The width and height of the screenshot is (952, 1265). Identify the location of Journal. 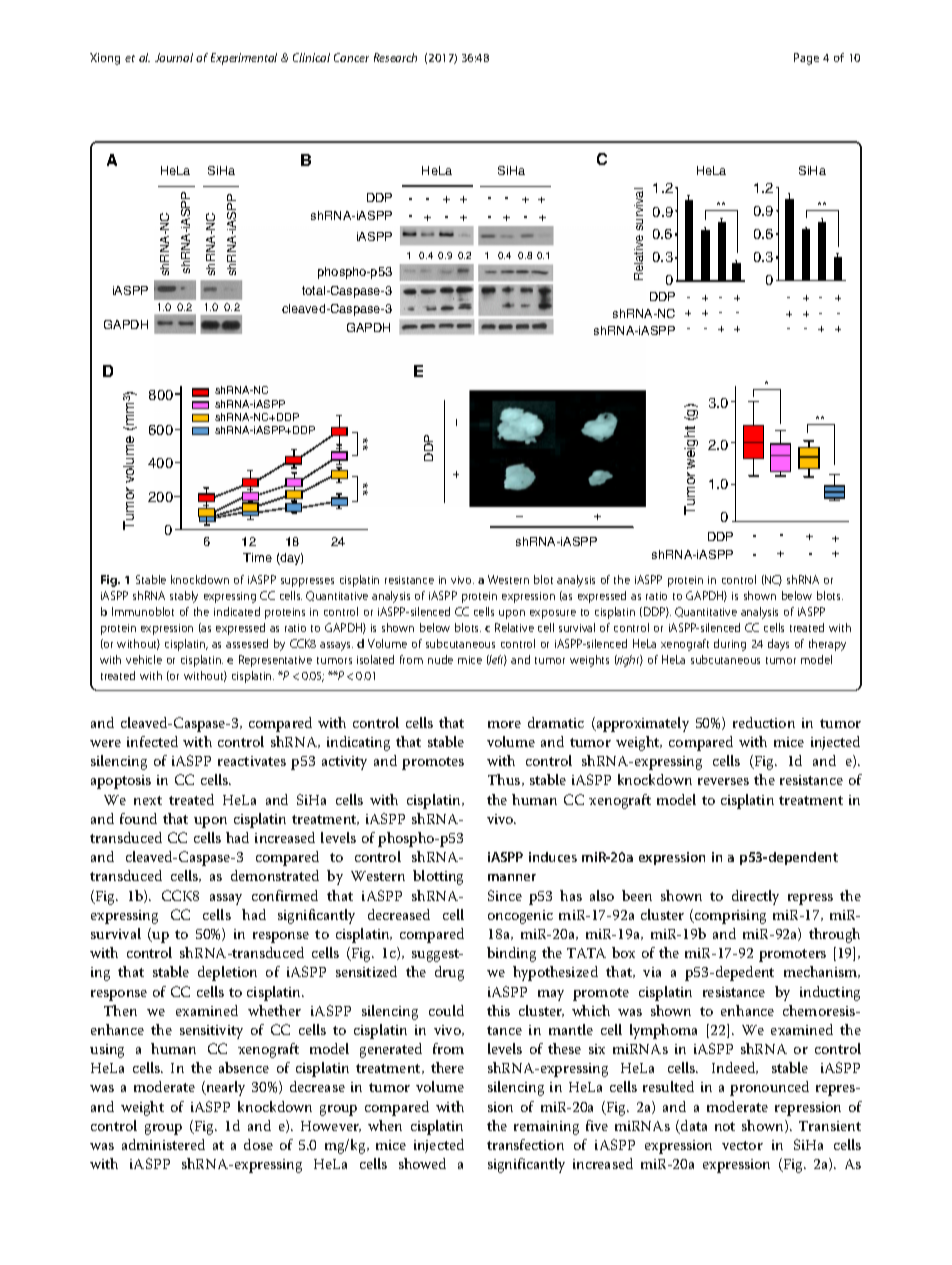
(174, 57).
